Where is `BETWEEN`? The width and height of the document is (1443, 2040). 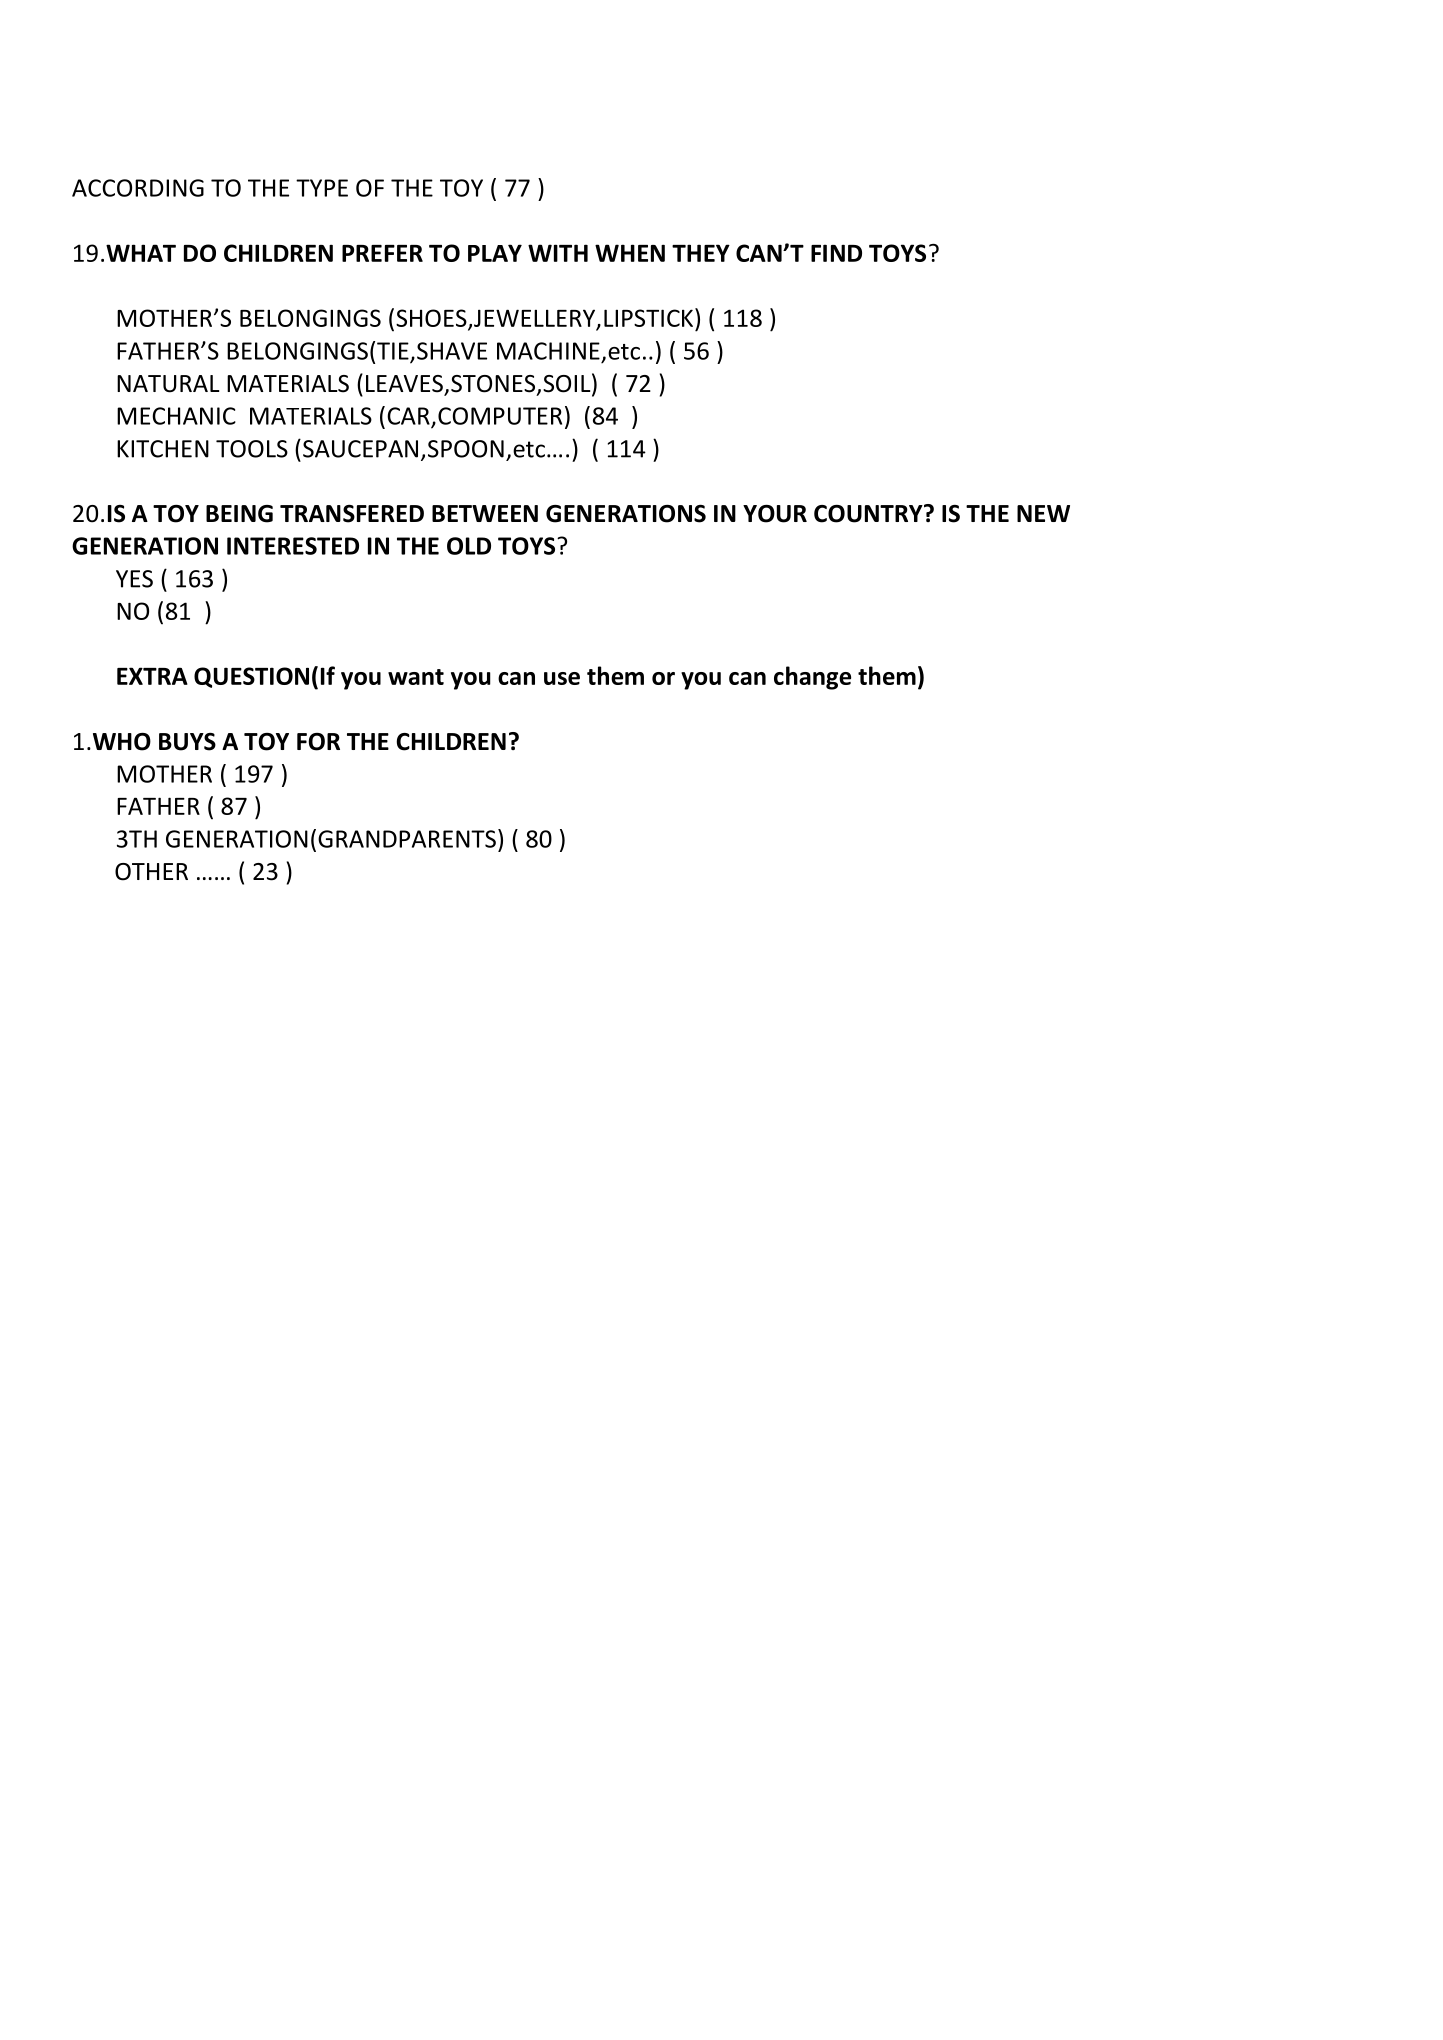 BETWEEN is located at coordinates (485, 513).
